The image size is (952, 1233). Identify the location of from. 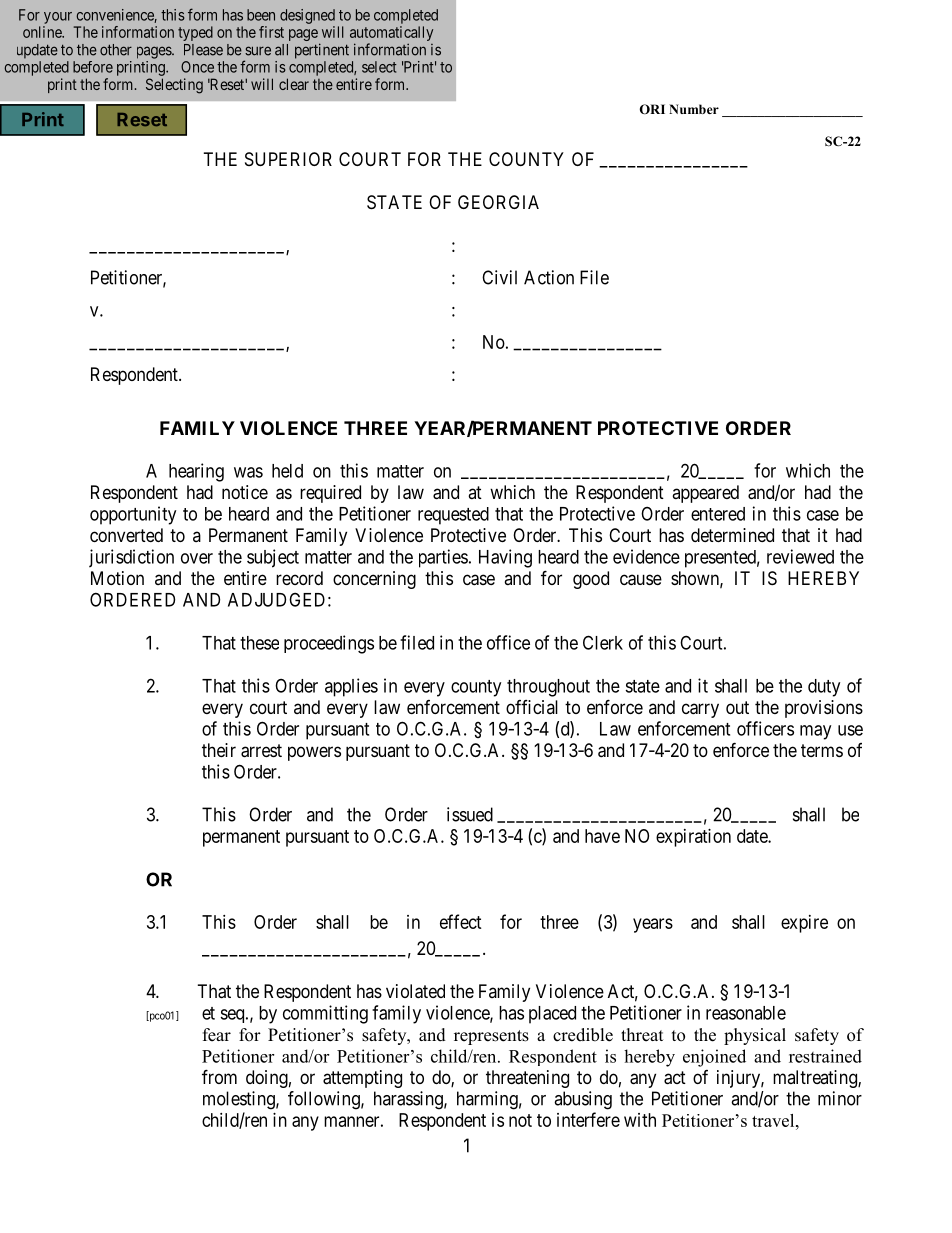
(219, 1076).
